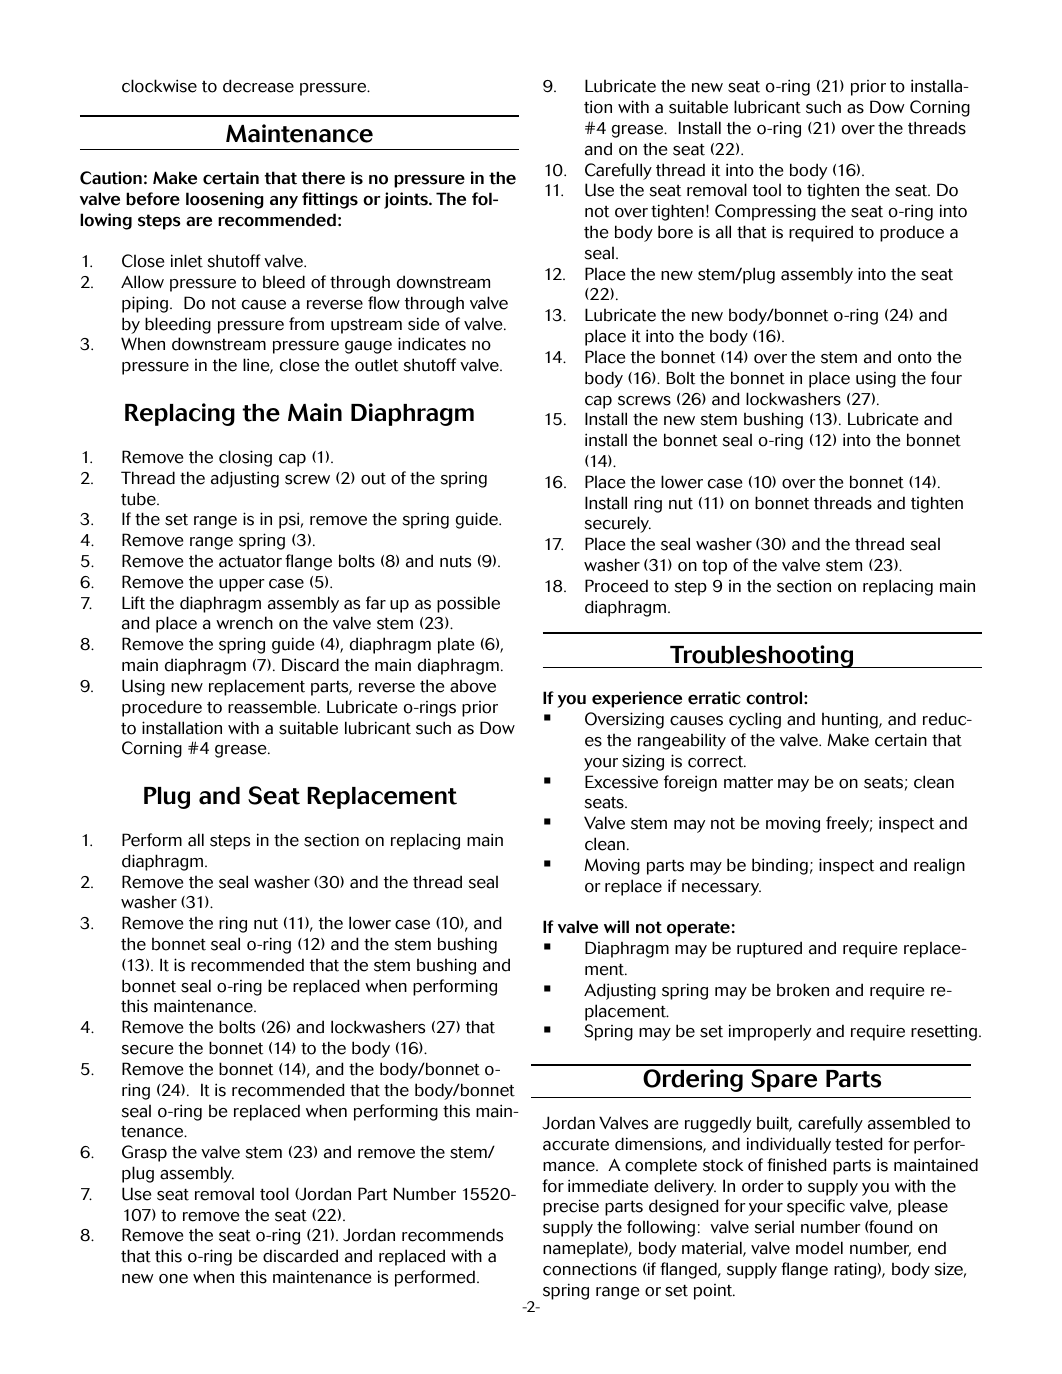 The width and height of the document is (1062, 1374). I want to click on model, so click(819, 1248).
